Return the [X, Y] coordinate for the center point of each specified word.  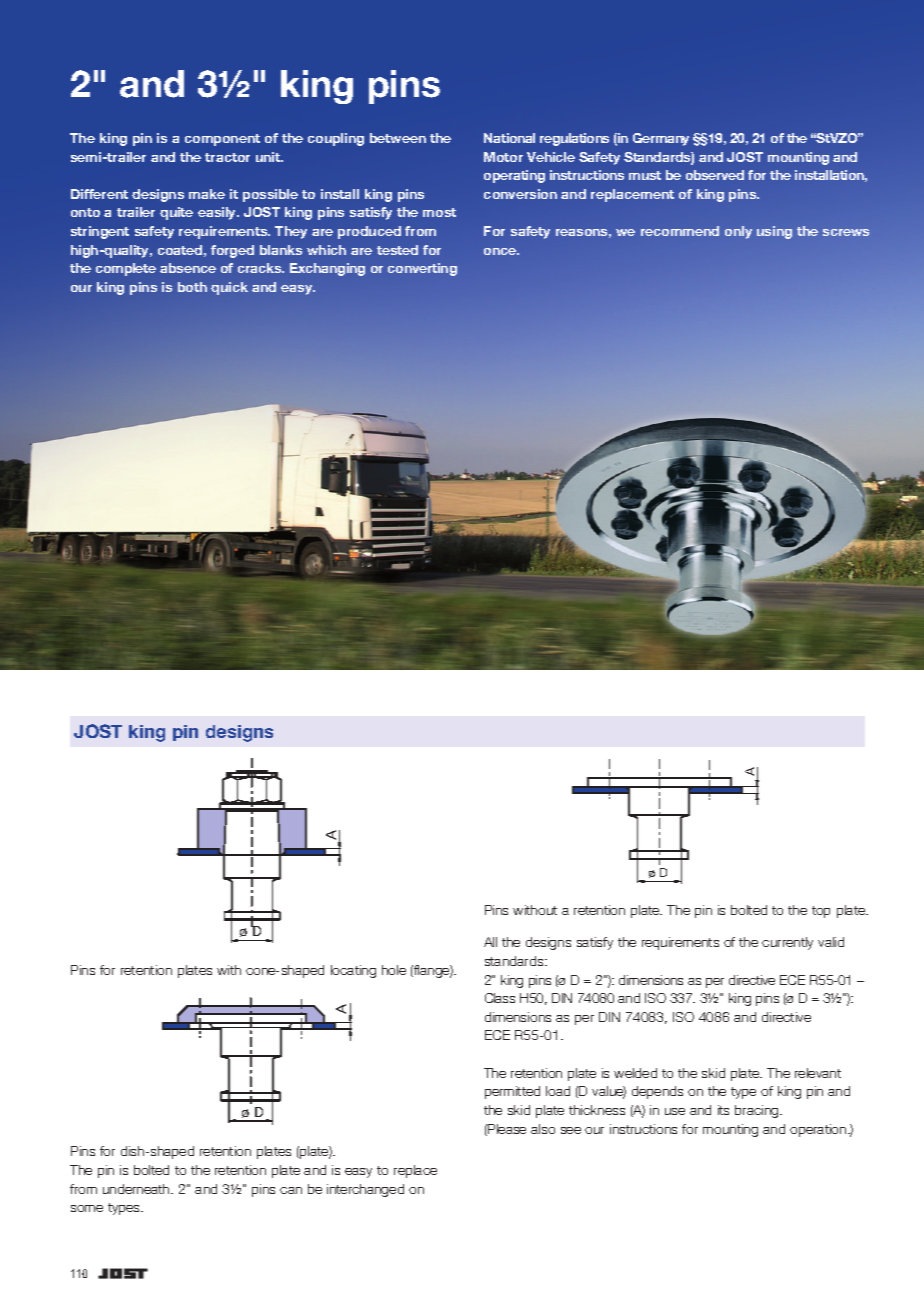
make [207, 194]
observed [715, 175]
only [738, 232]
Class [500, 998]
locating [353, 971]
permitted [512, 1092]
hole [394, 970]
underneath [137, 1189]
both [192, 287]
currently [787, 943]
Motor [503, 157]
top [821, 912]
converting [422, 269]
